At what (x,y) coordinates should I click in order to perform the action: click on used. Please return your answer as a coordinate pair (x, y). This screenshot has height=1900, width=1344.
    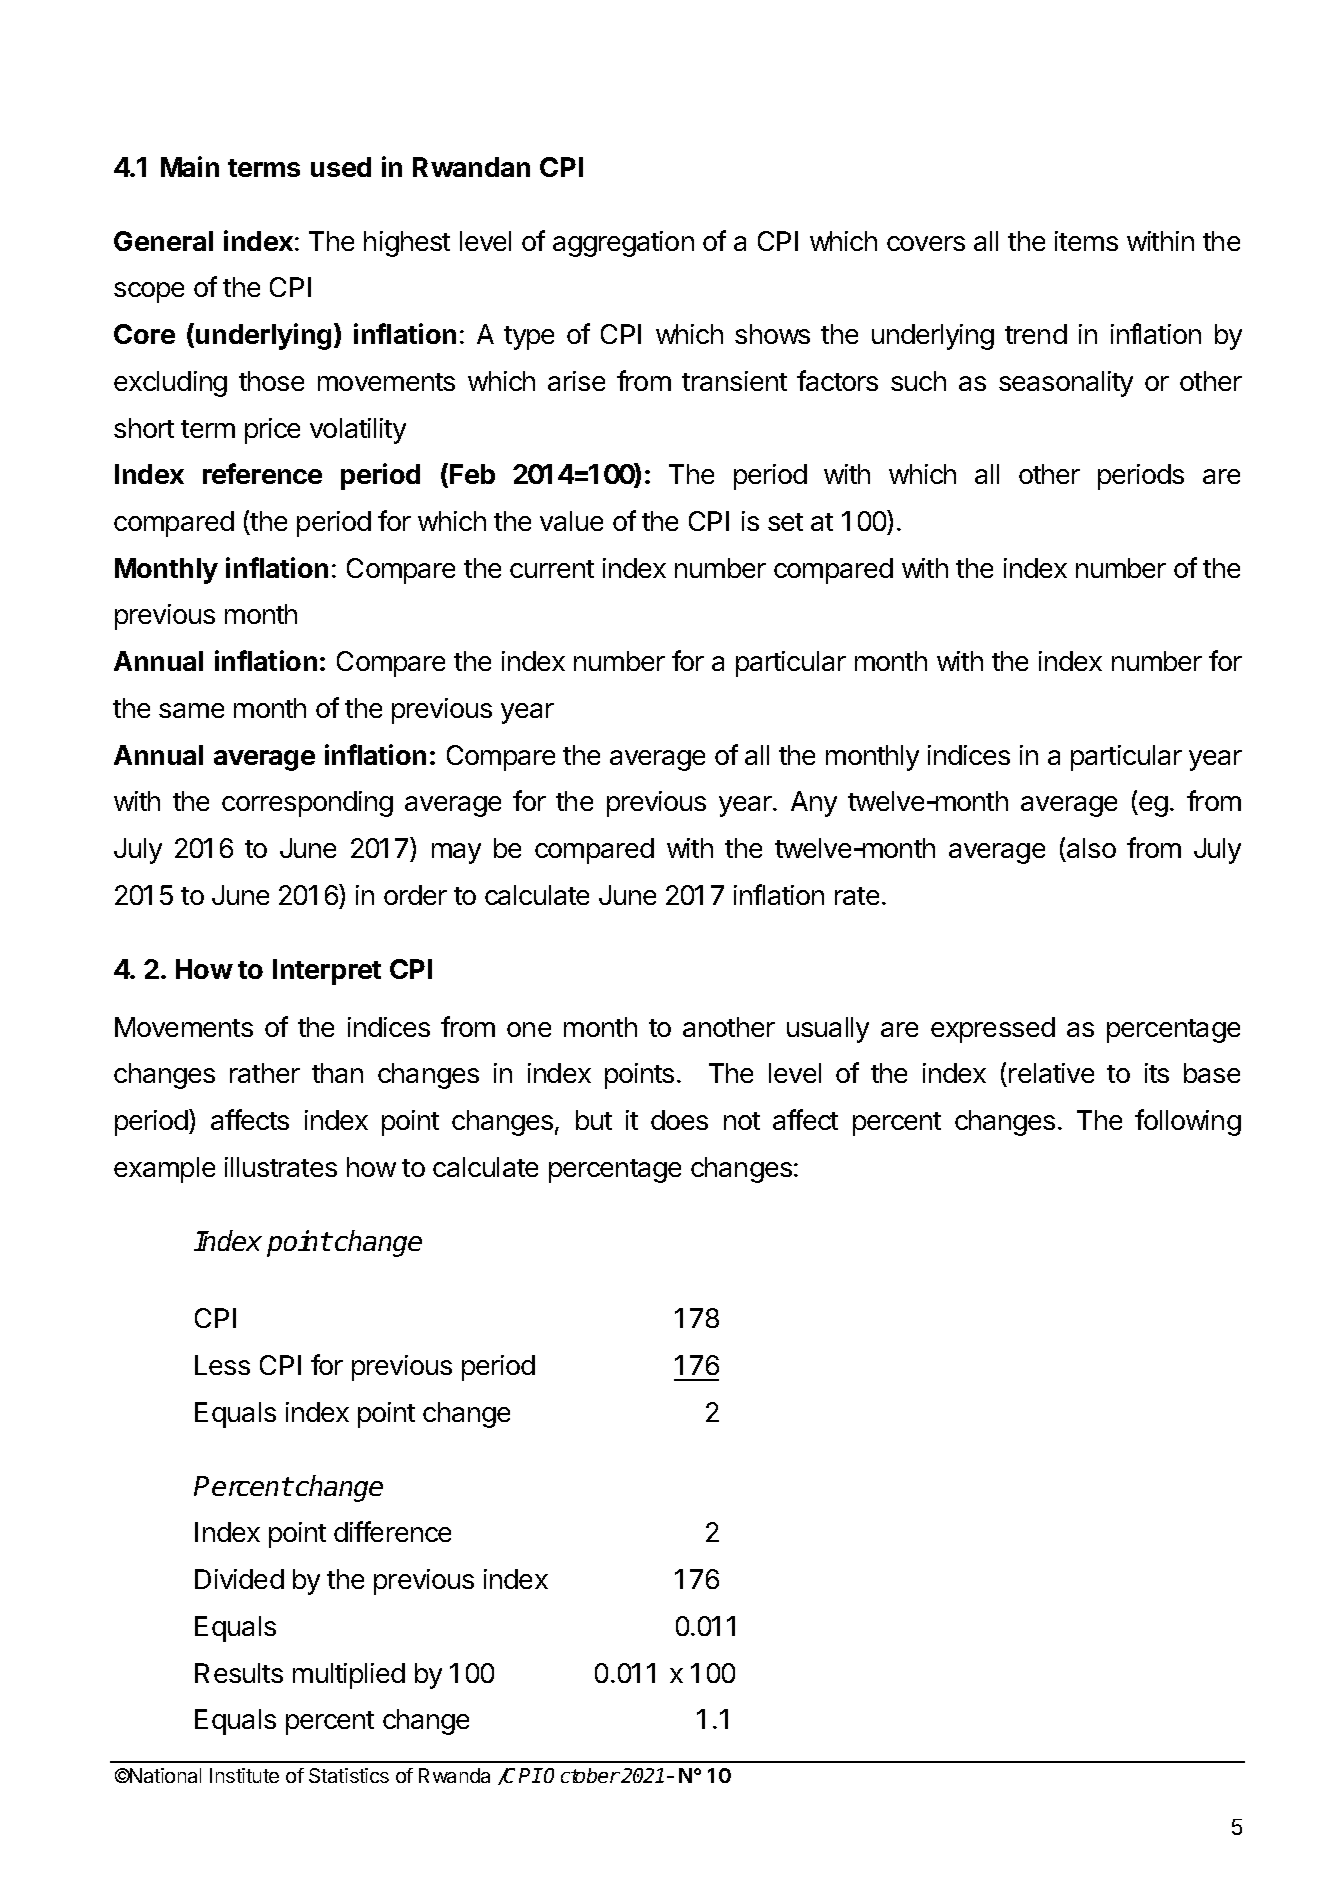
    Looking at the image, I should click on (341, 167).
